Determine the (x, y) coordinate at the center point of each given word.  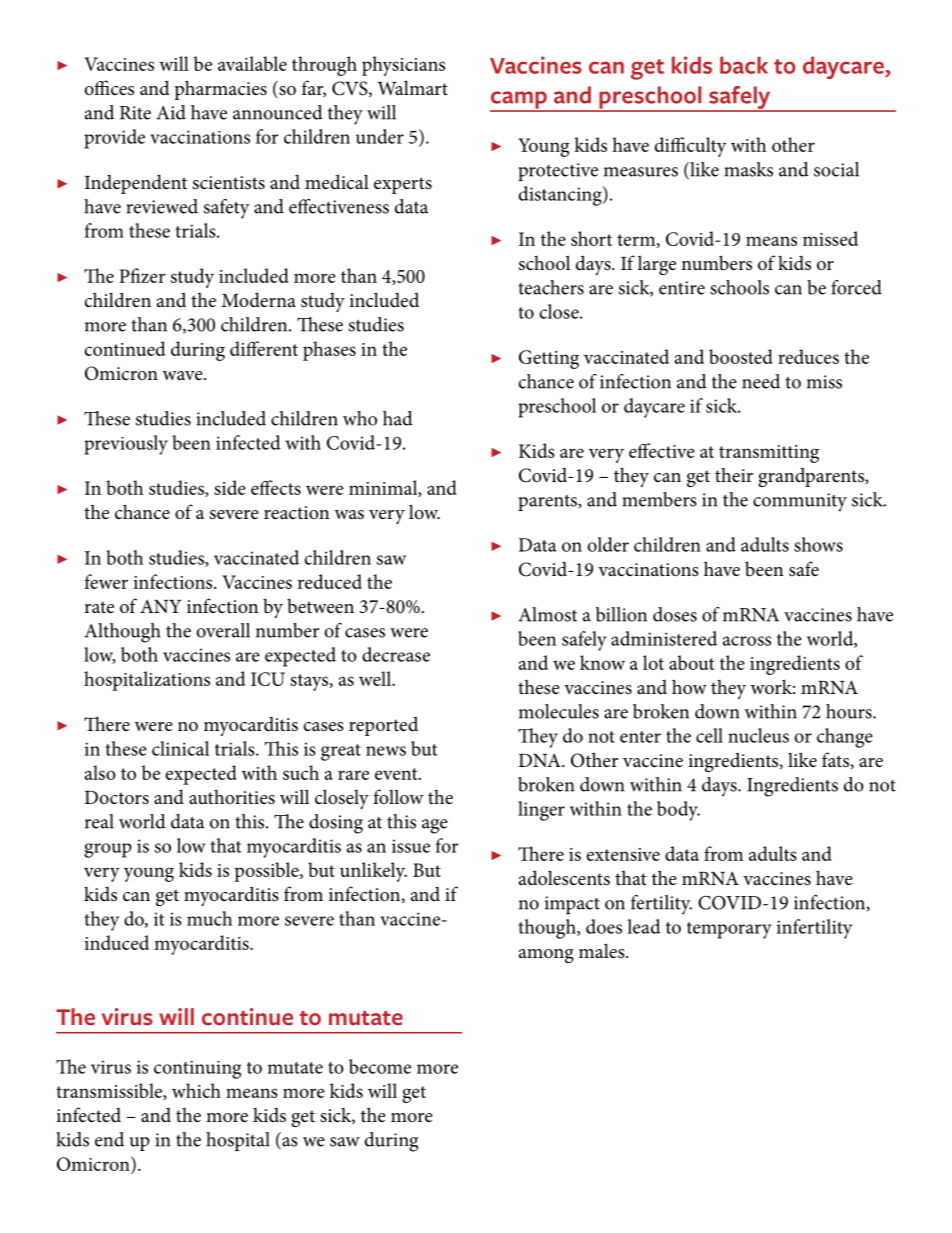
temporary (729, 930)
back (744, 65)
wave (184, 375)
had (398, 418)
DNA (541, 760)
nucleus (758, 735)
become (380, 1066)
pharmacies (220, 90)
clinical (180, 748)
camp (519, 101)
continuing (197, 1070)
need (761, 381)
